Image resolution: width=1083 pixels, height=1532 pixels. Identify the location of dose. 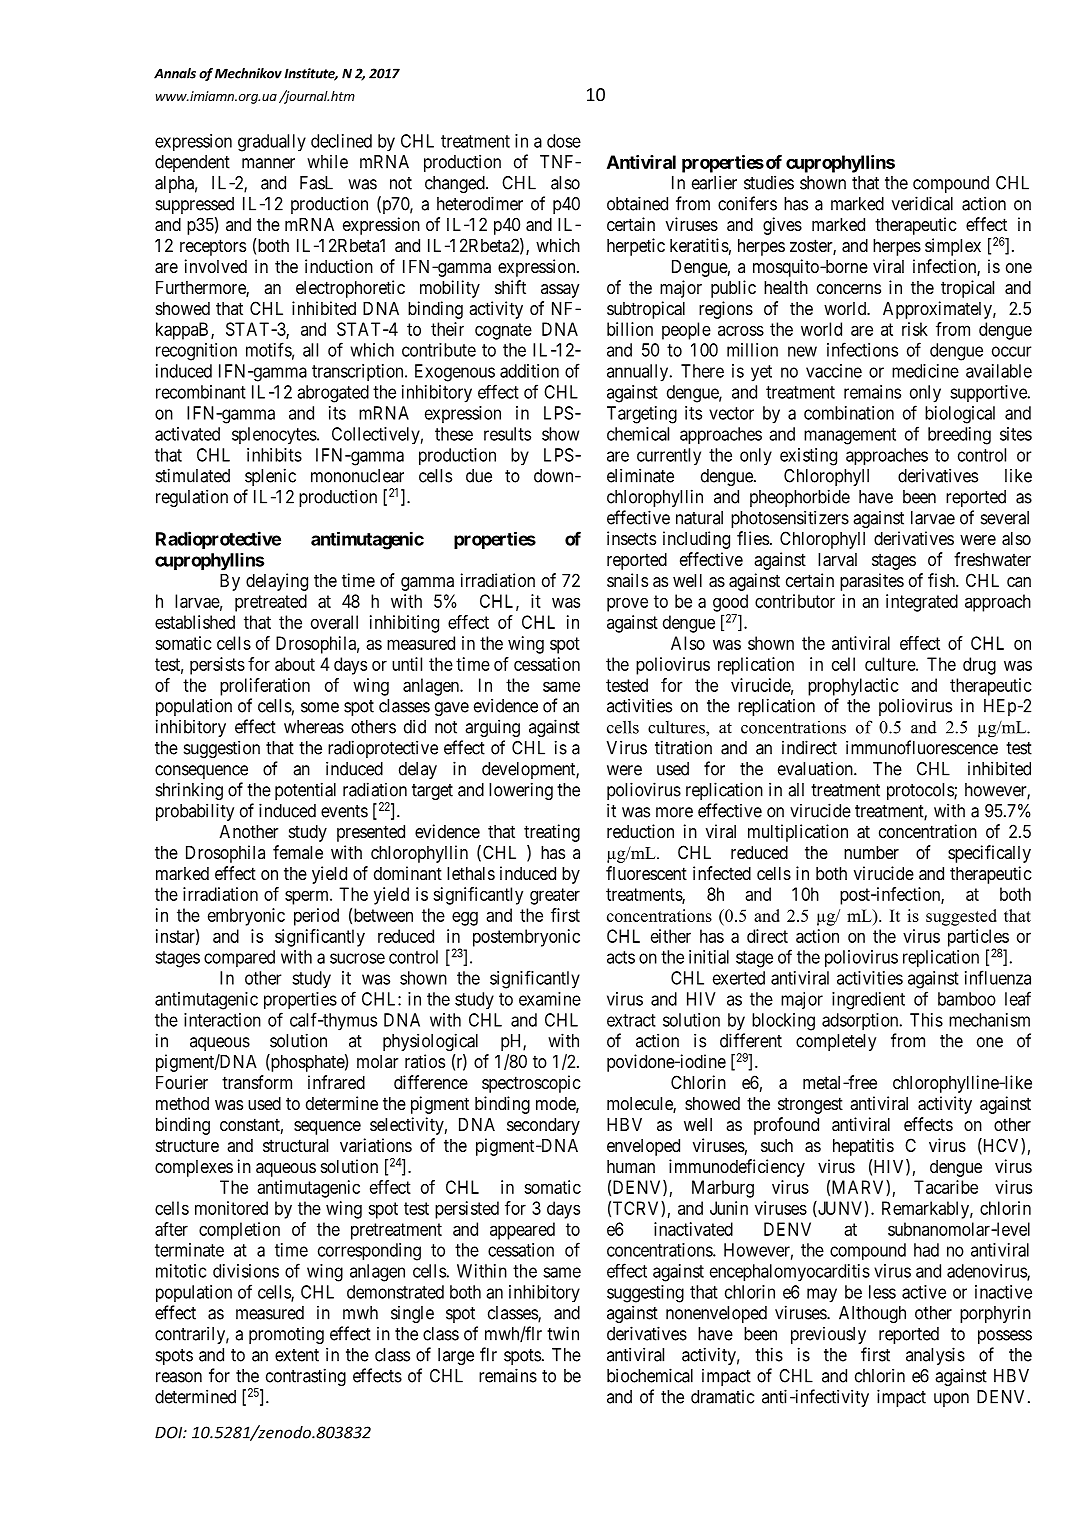
(564, 141).
